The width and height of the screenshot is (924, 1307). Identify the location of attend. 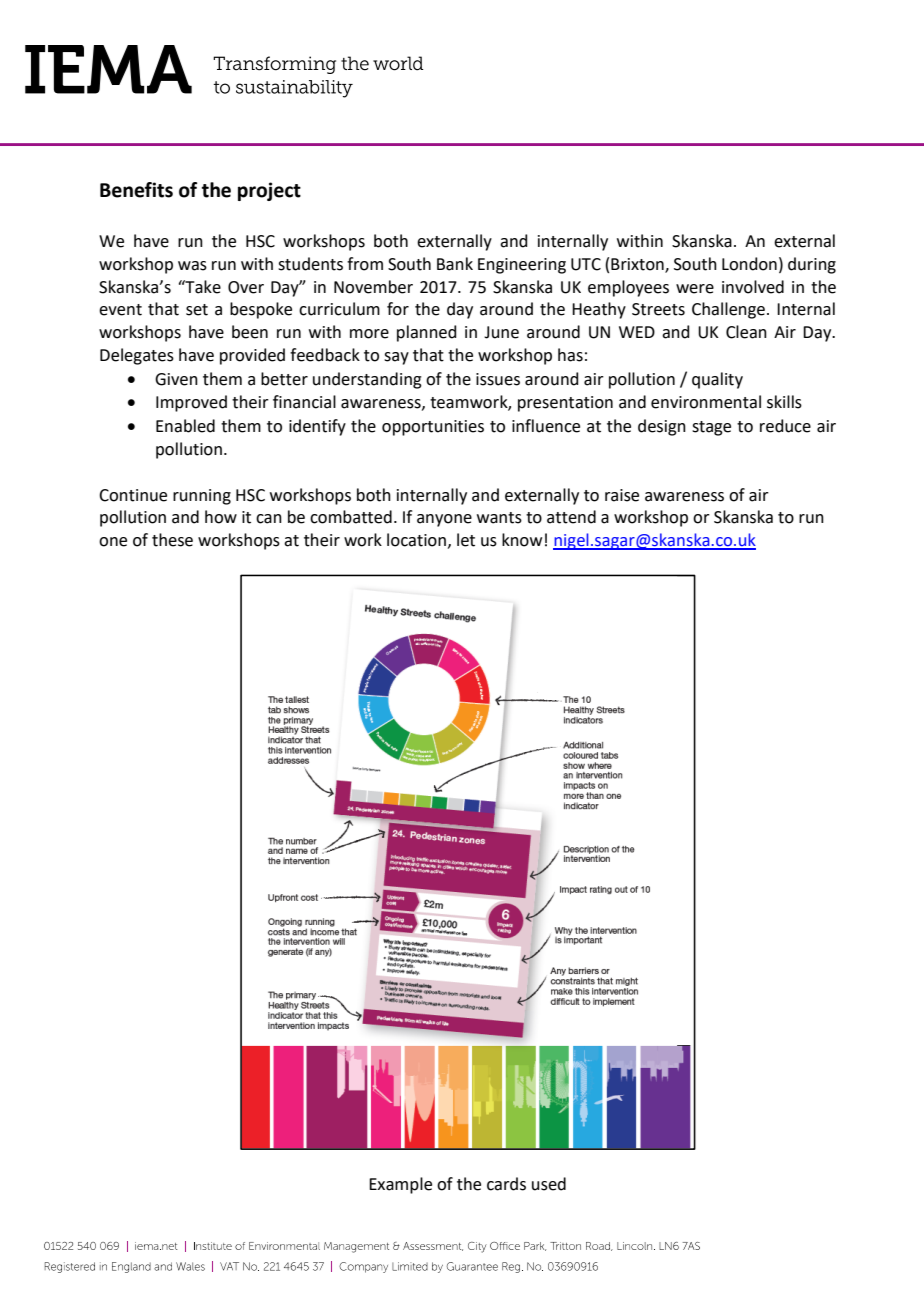
(571, 517).
